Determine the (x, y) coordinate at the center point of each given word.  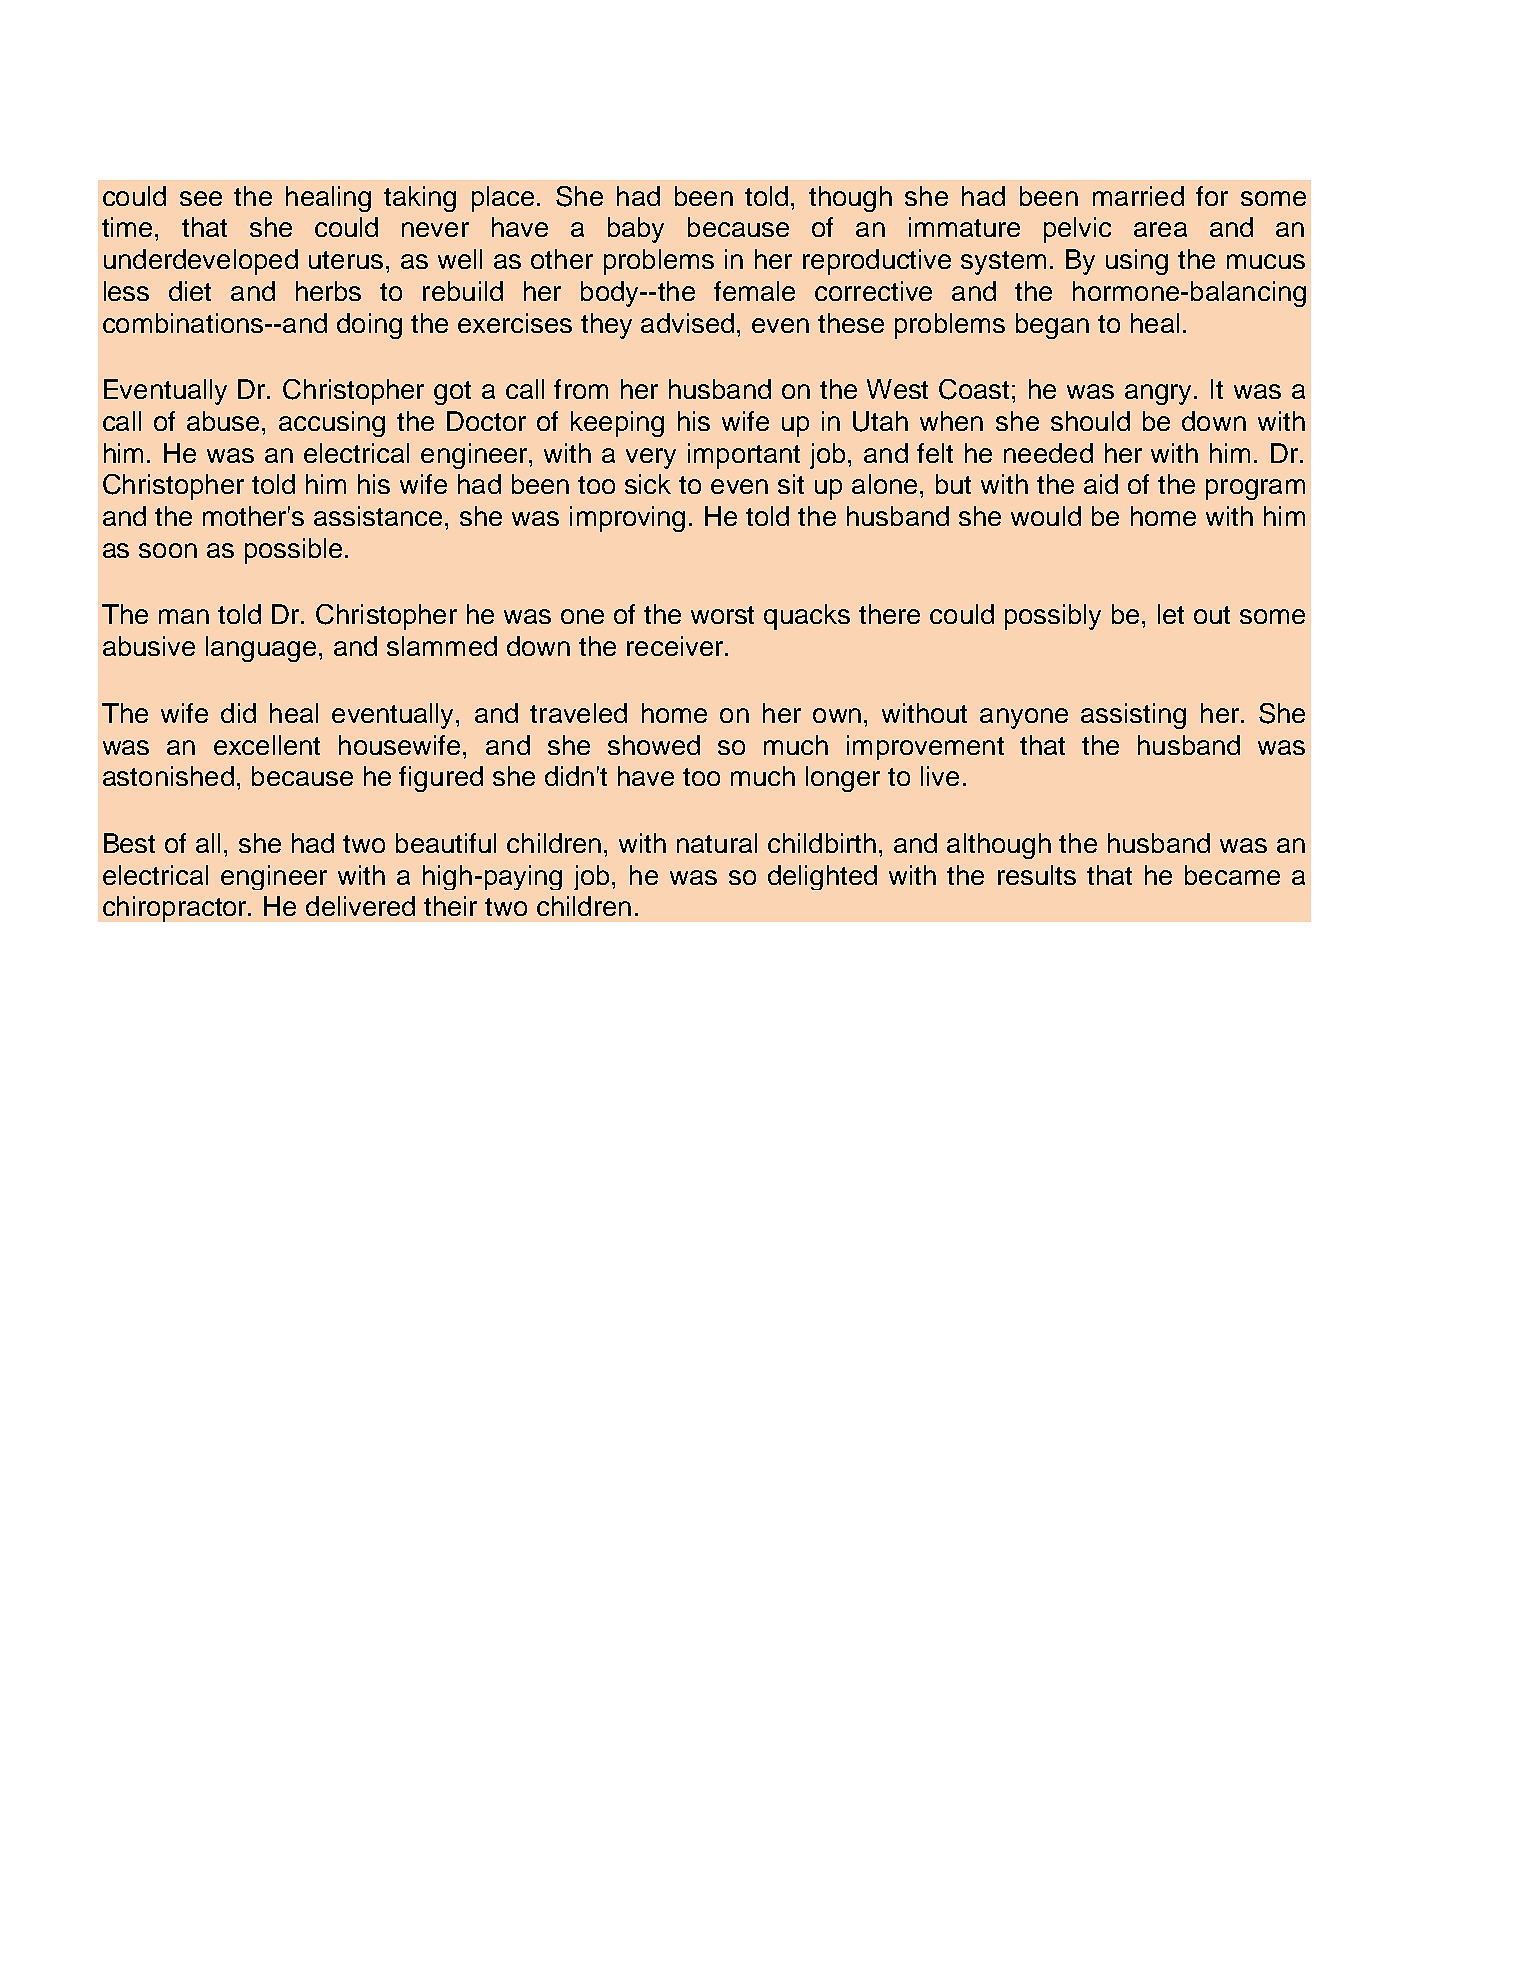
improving (627, 519)
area (1160, 229)
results (1037, 875)
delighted (822, 877)
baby (636, 230)
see (201, 198)
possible (293, 551)
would (1046, 516)
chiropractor (176, 909)
